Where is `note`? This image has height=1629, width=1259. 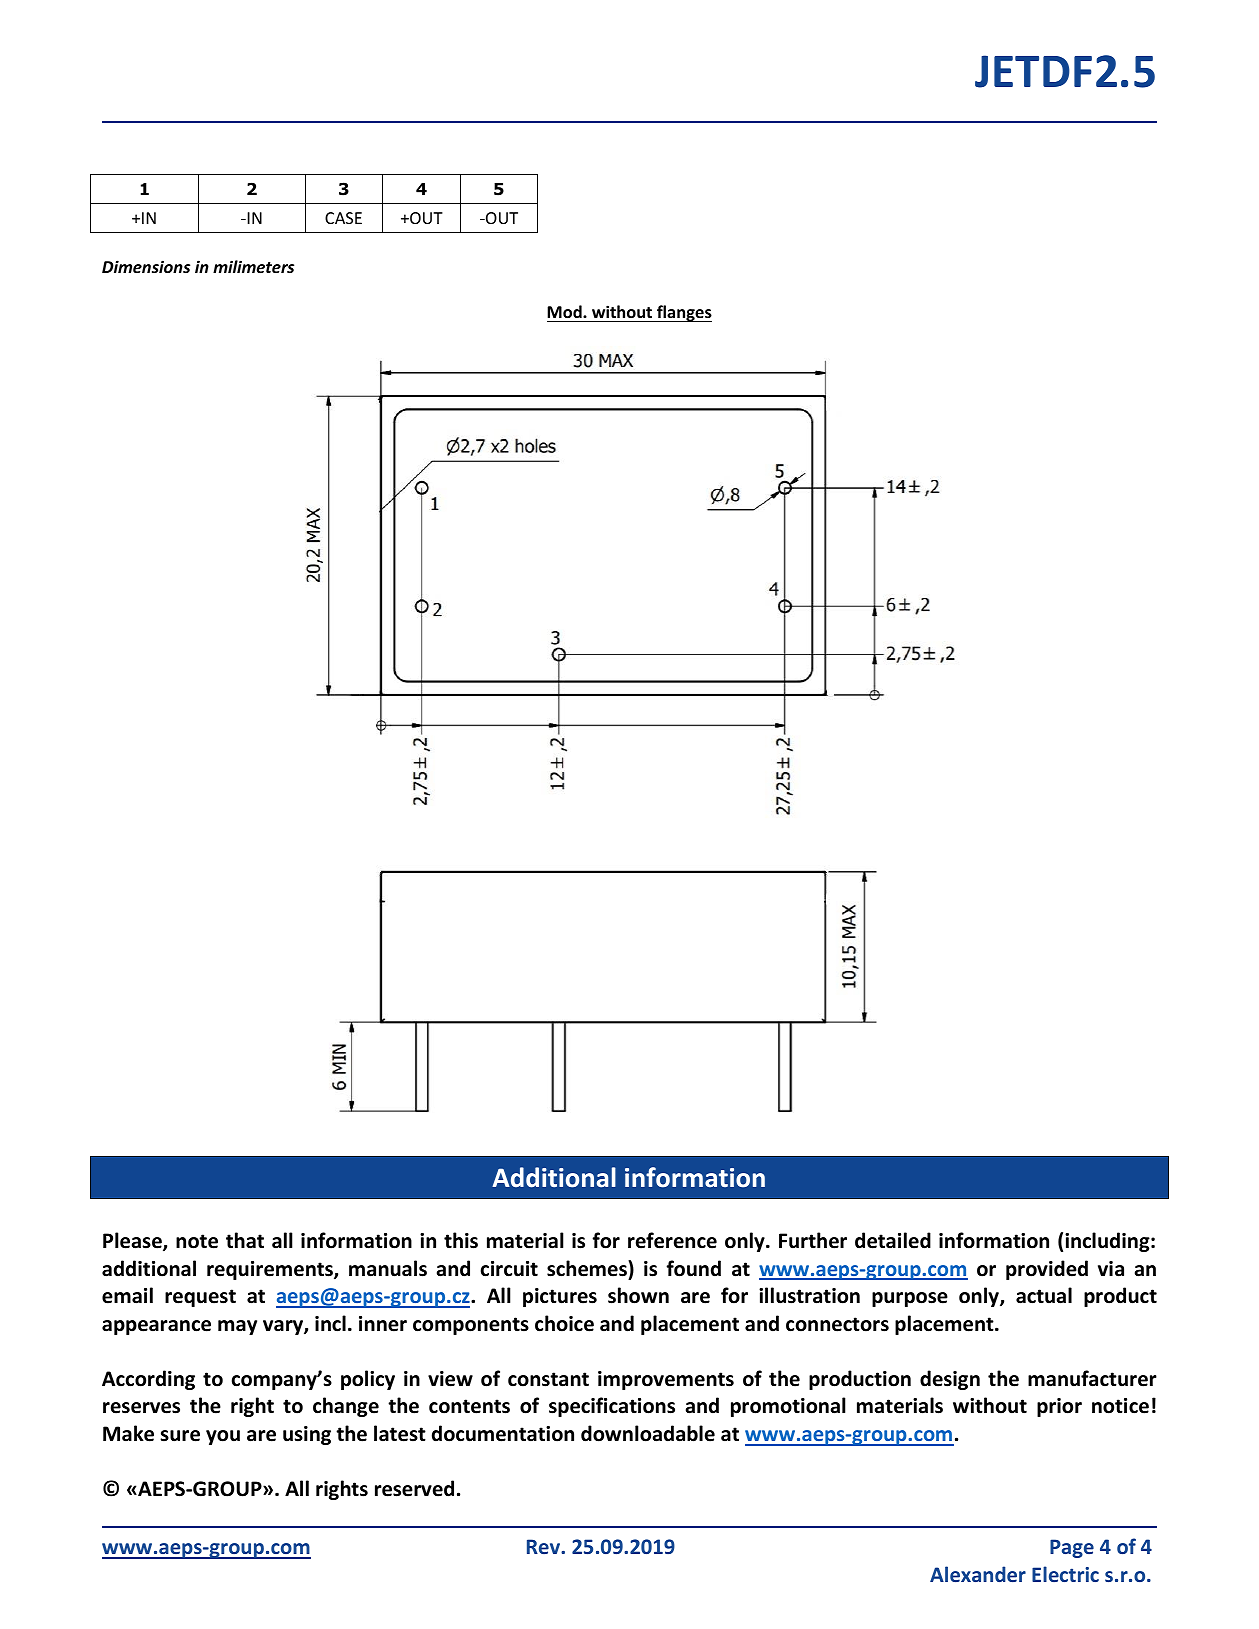 note is located at coordinates (197, 1241).
